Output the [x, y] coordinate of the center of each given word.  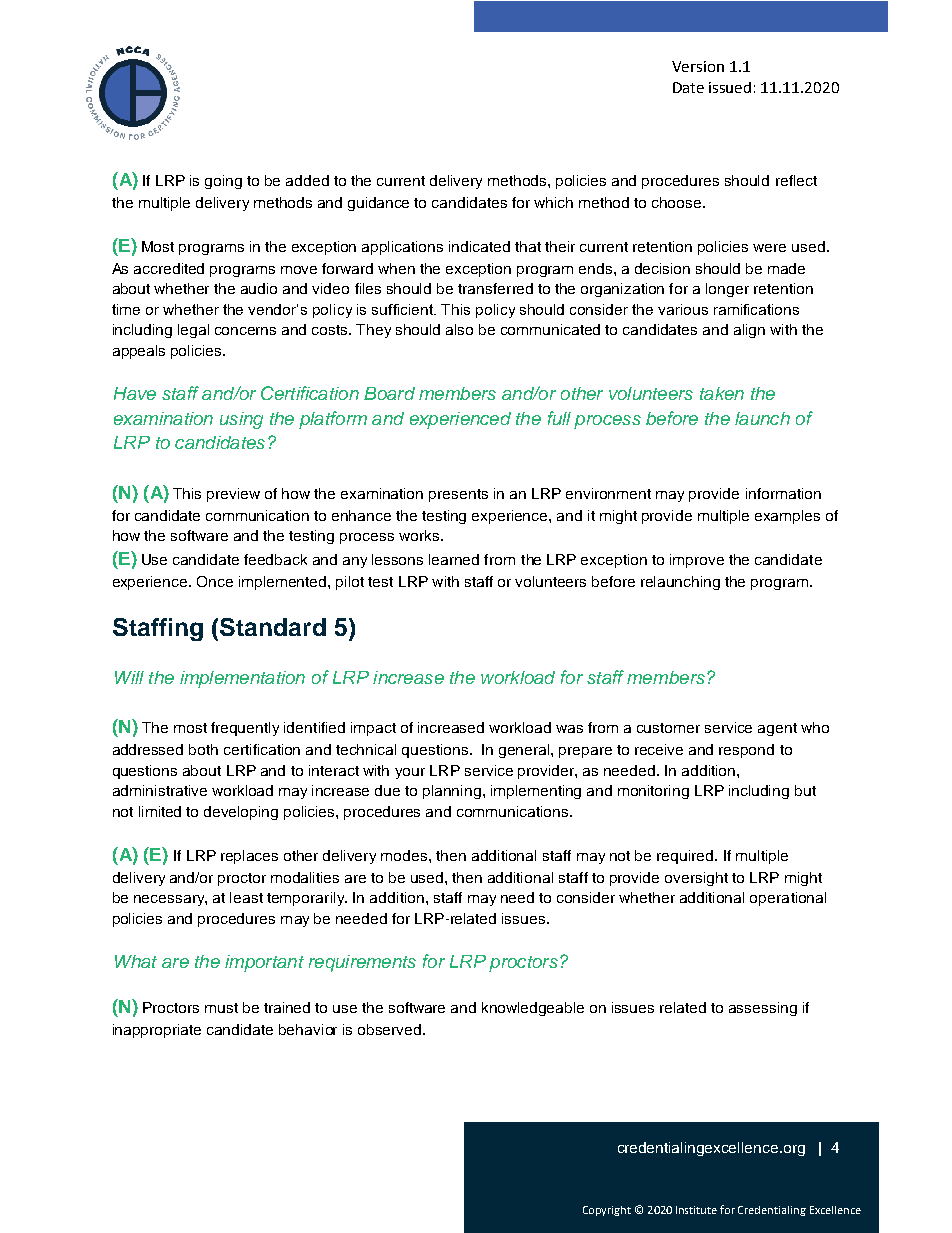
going [223, 182]
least [246, 897]
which [553, 202]
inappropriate [157, 1031]
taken [722, 393]
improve [697, 561]
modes [405, 855]
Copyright [607, 1211]
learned [454, 559]
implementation [242, 679]
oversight [696, 879]
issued [730, 87]
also [459, 329]
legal [193, 331]
